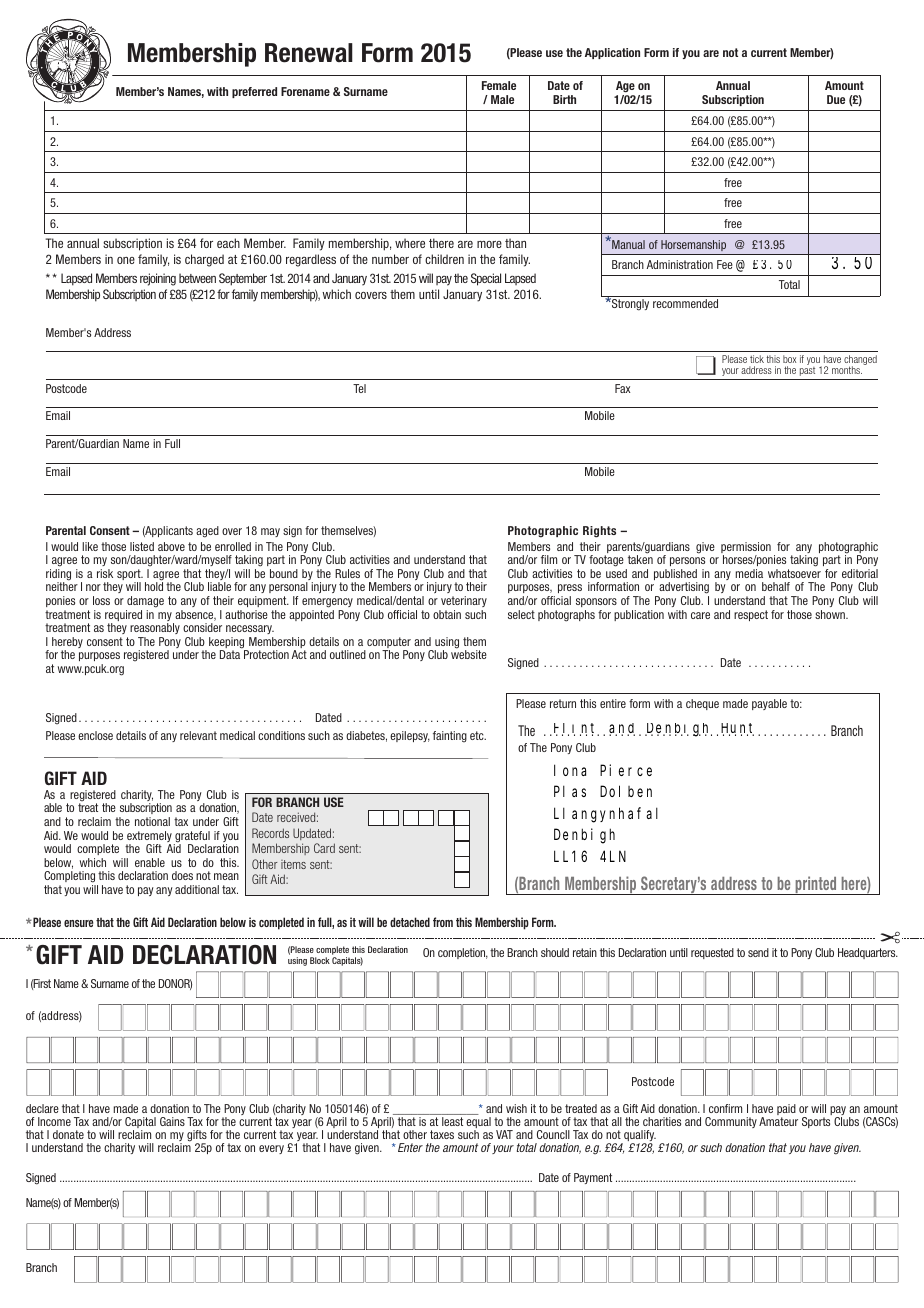  Describe the element at coordinates (751, 615) in the page. I see `respect` at that location.
